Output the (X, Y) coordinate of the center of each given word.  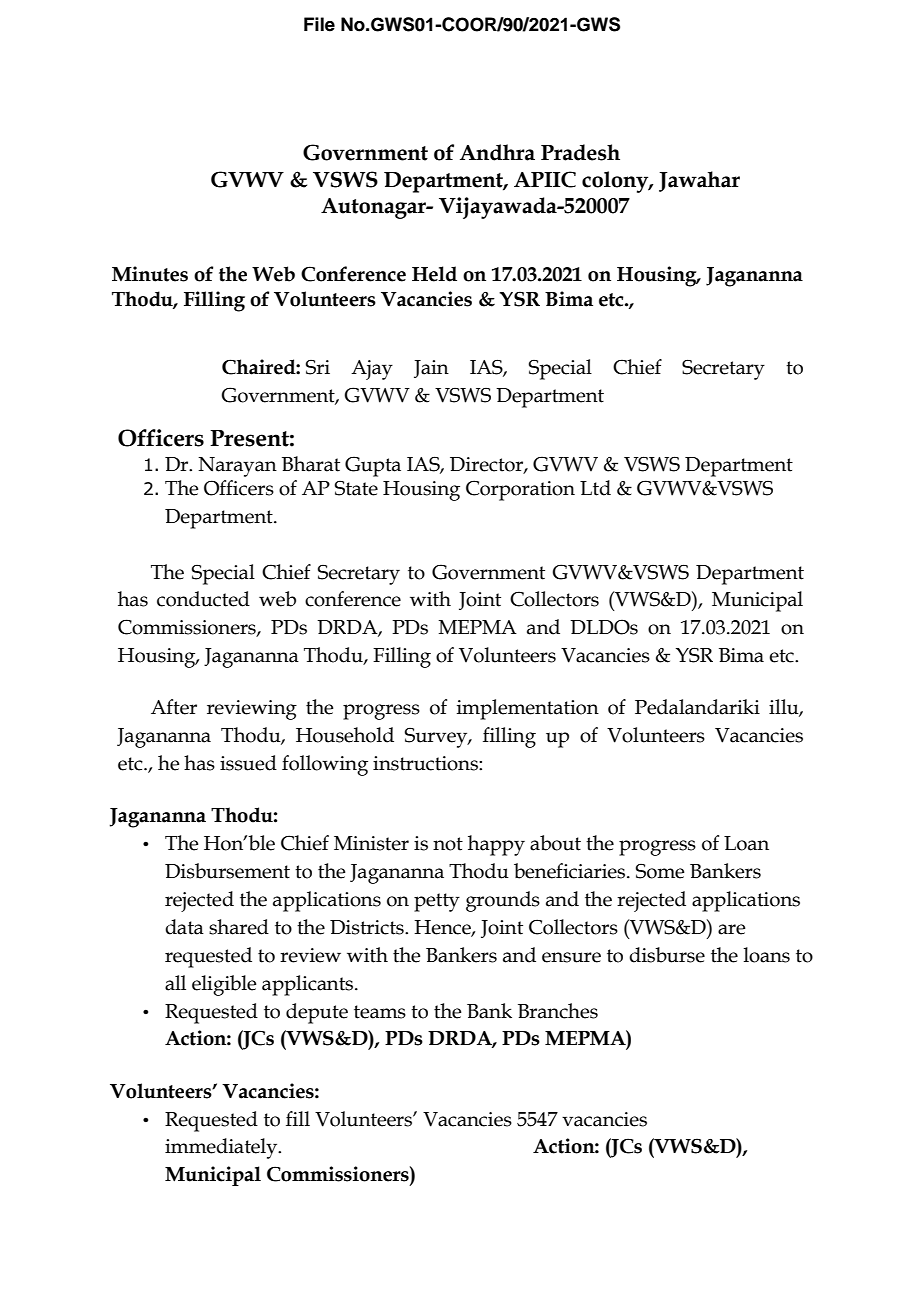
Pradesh (580, 152)
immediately (222, 1148)
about (555, 843)
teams (380, 1012)
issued (248, 763)
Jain (431, 369)
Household (345, 735)
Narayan (237, 467)
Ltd (595, 488)
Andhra (497, 152)
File (319, 24)
